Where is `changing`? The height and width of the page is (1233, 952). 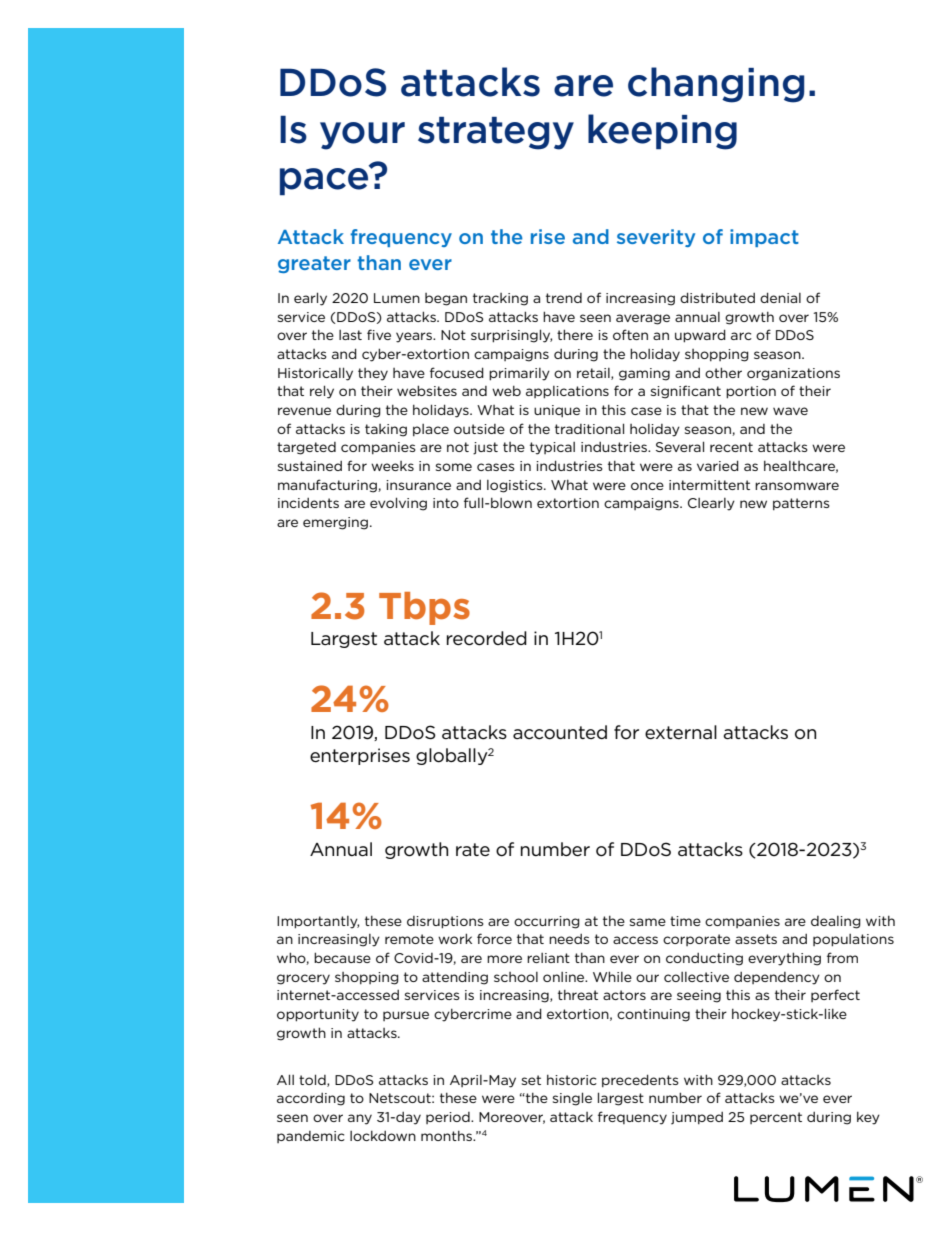 changing is located at coordinates (716, 85).
